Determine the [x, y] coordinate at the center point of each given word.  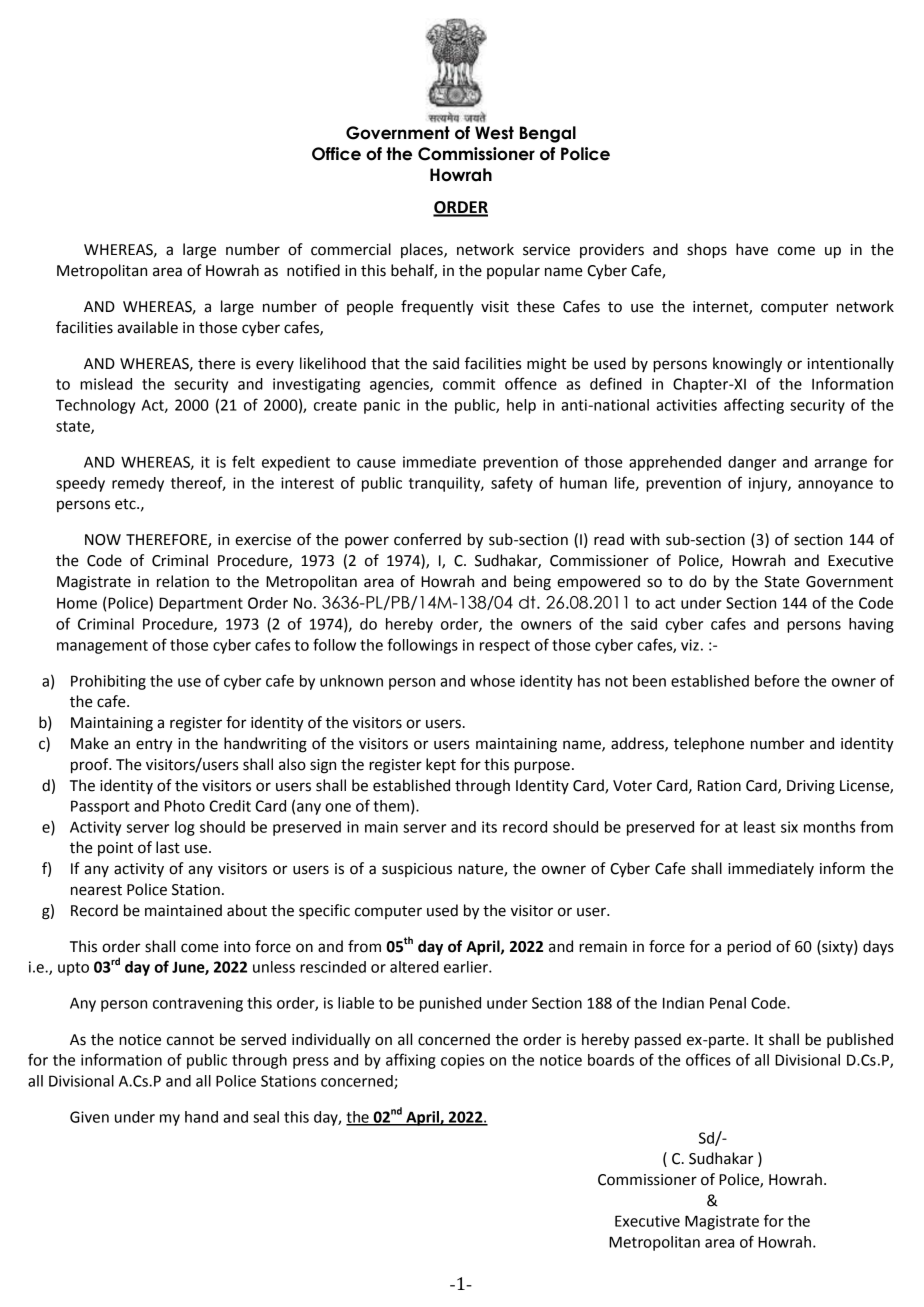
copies [462, 1061]
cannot [190, 1040]
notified [313, 270]
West [494, 133]
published [860, 1040]
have [752, 249]
